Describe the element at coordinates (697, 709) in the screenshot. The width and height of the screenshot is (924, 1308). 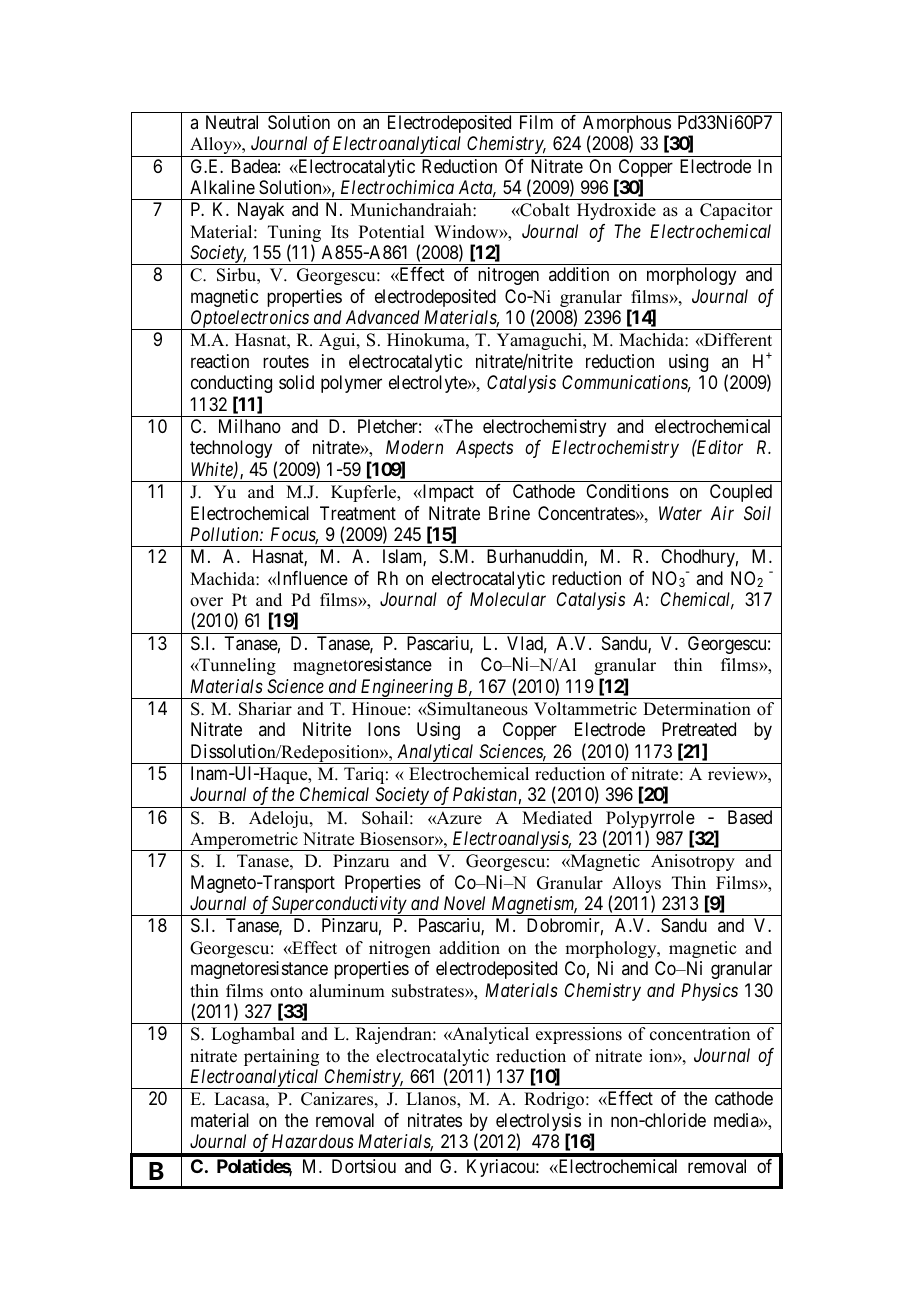
I see `Determination` at that location.
